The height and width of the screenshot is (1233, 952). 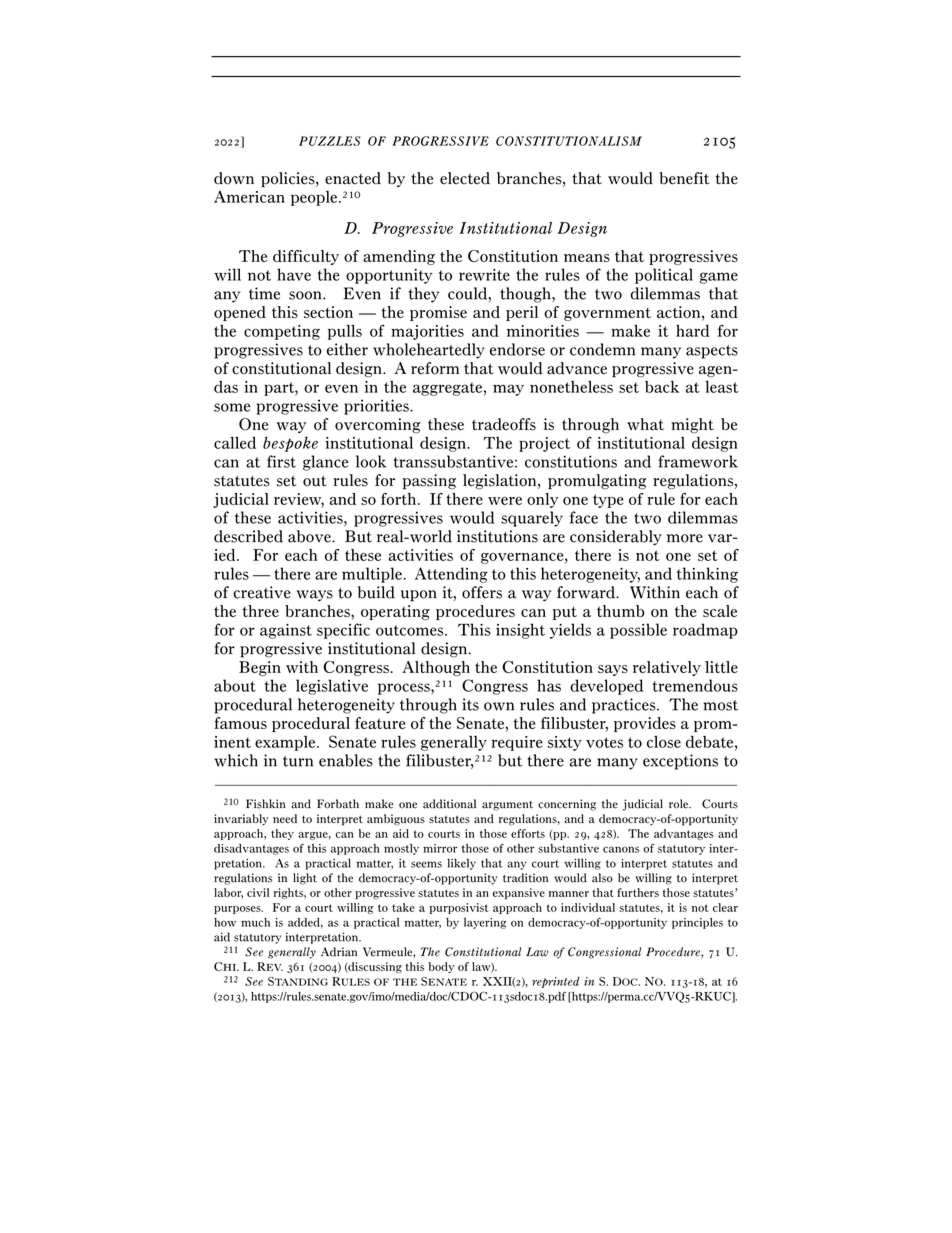 I want to click on body, so click(x=441, y=967).
